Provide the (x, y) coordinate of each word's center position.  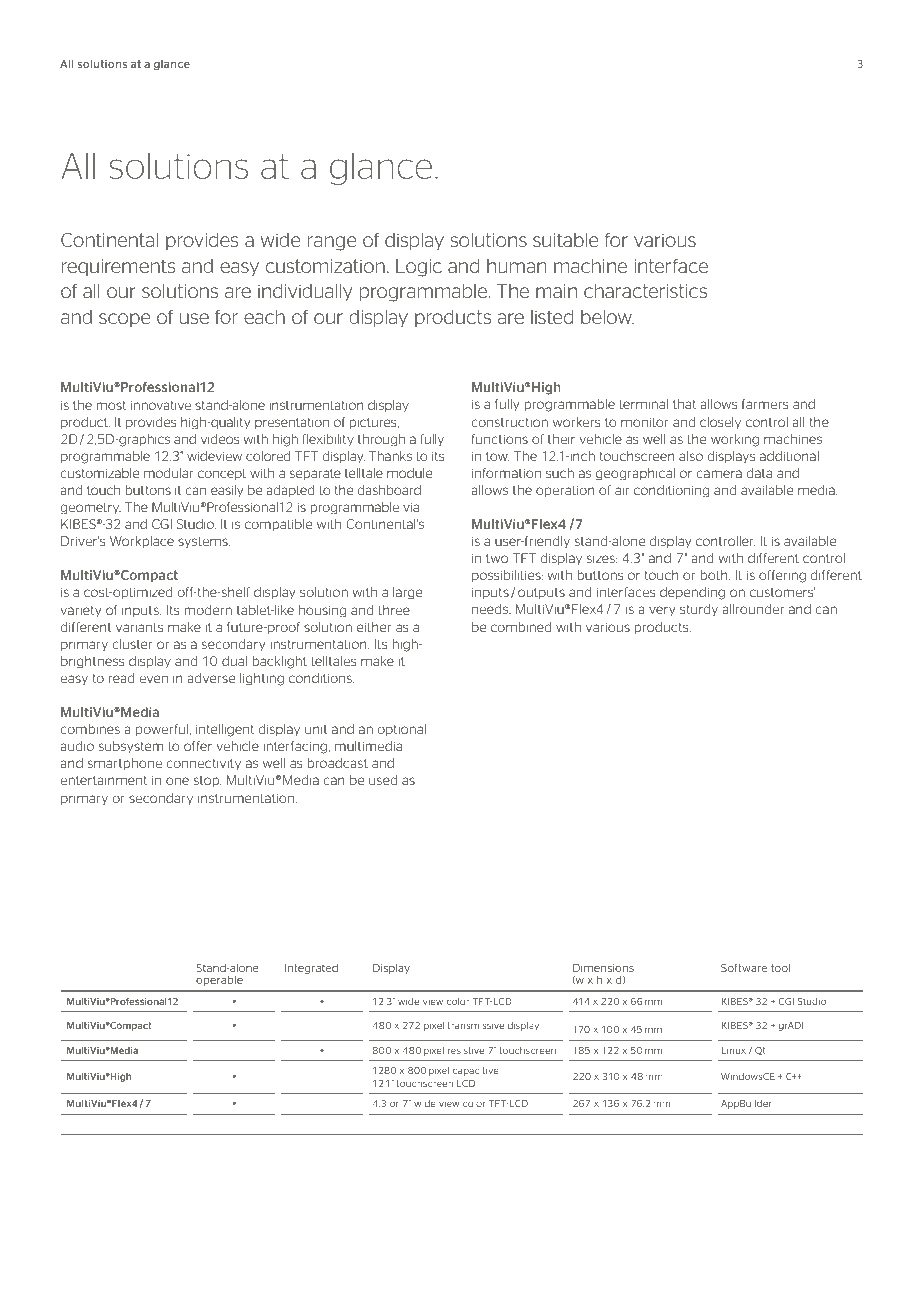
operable (219, 981)
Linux (734, 1050)
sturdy (699, 610)
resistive (466, 1050)
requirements (118, 267)
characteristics (645, 291)
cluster (132, 644)
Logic (419, 268)
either (374, 627)
